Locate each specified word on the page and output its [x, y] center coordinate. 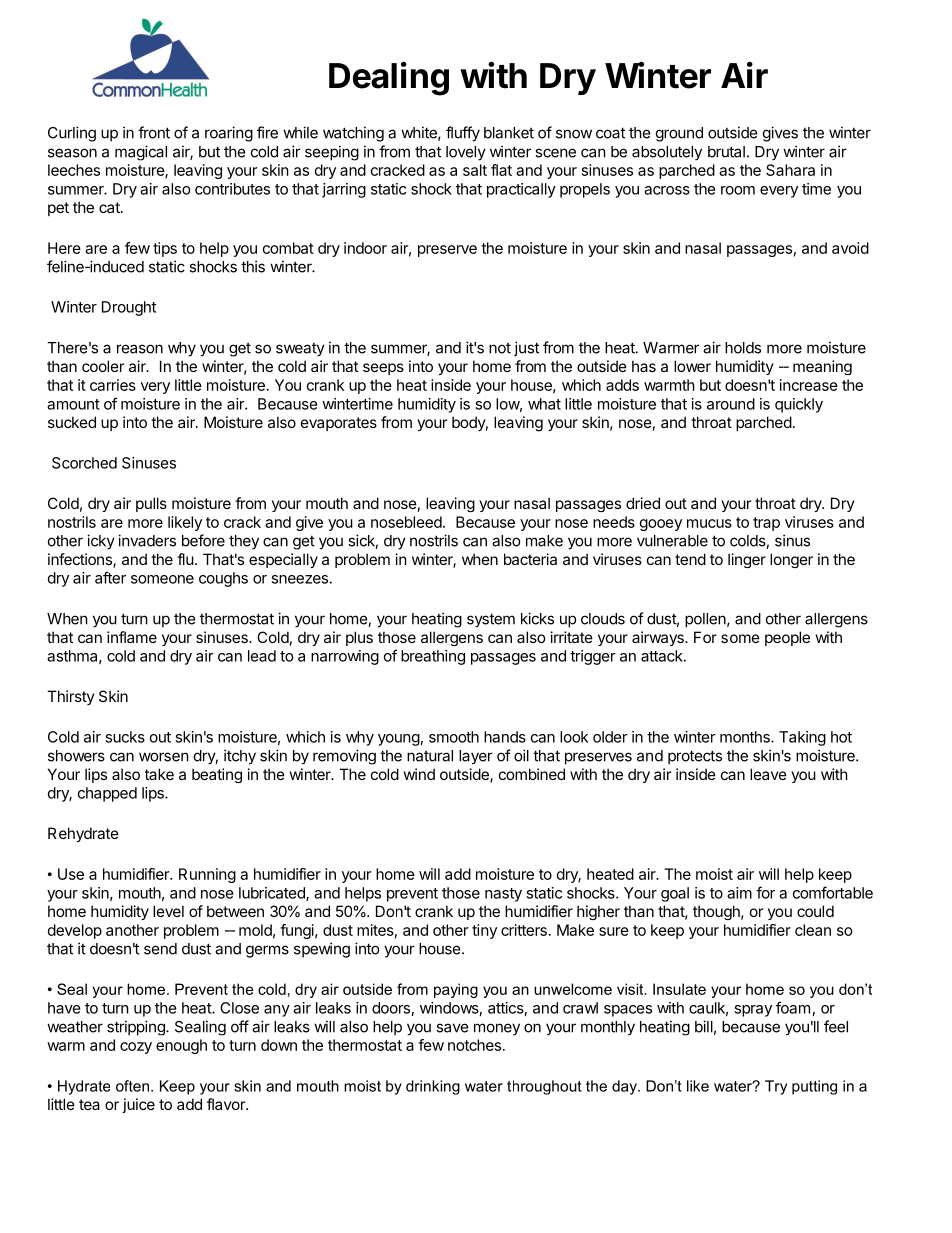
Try [776, 1087]
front [154, 132]
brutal [726, 152]
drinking [433, 1087]
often [132, 1086]
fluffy [463, 134]
